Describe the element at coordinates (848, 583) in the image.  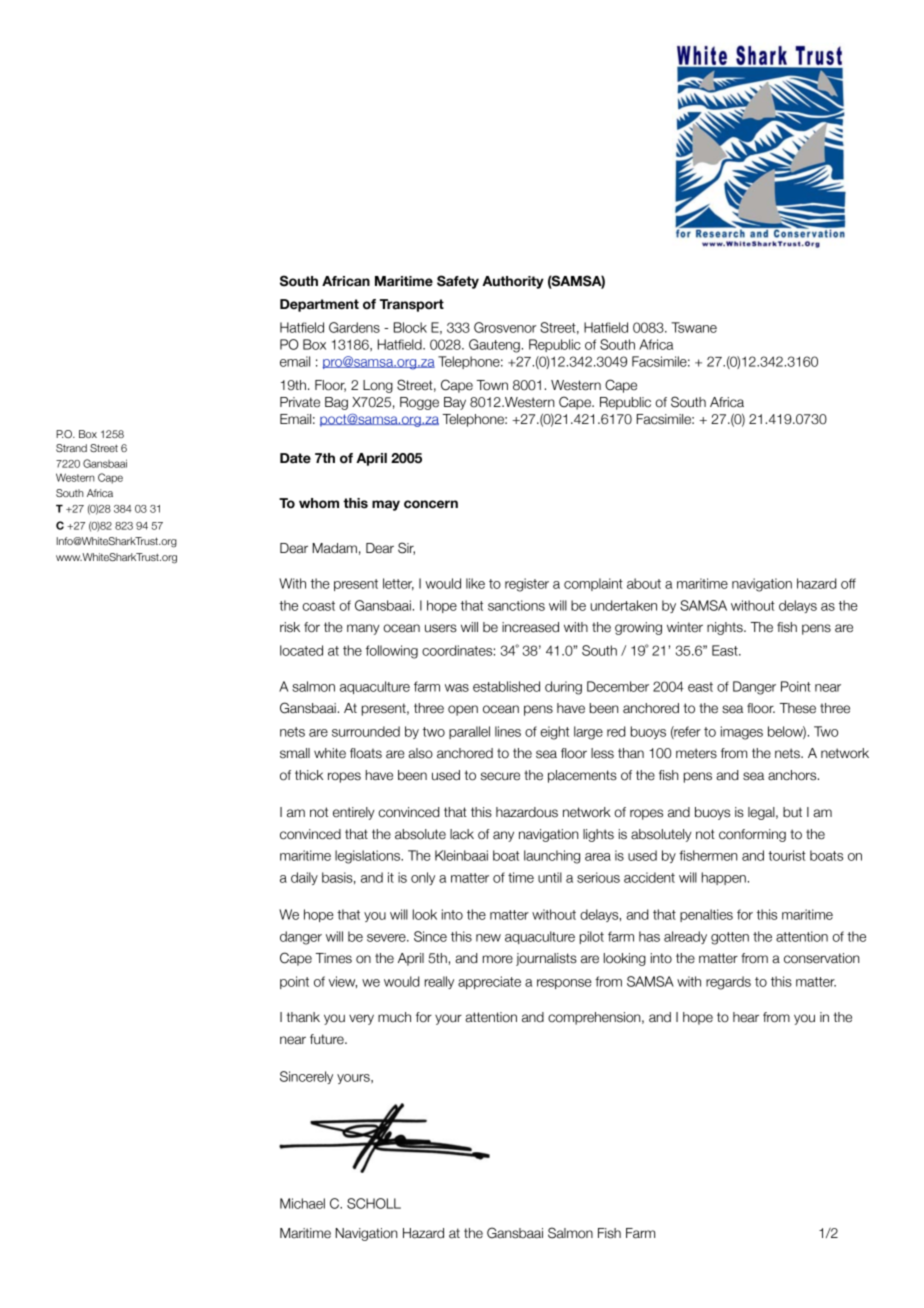
I see `off` at that location.
